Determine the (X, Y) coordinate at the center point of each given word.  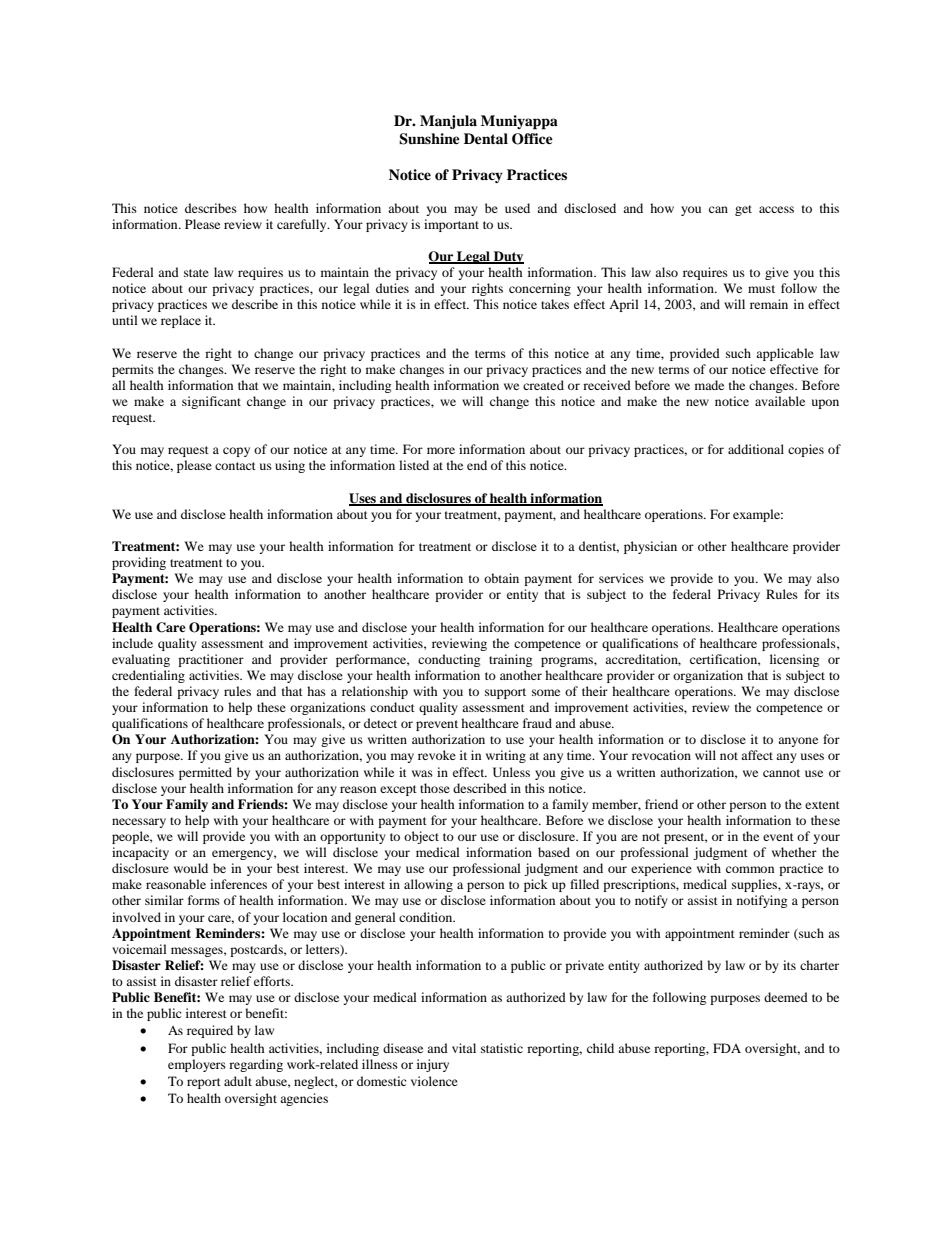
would (191, 868)
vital (464, 1048)
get (743, 210)
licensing (794, 660)
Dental (486, 138)
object (421, 837)
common (750, 869)
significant (211, 402)
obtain (501, 578)
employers (197, 1065)
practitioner (211, 660)
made (709, 385)
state (196, 273)
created (543, 385)
